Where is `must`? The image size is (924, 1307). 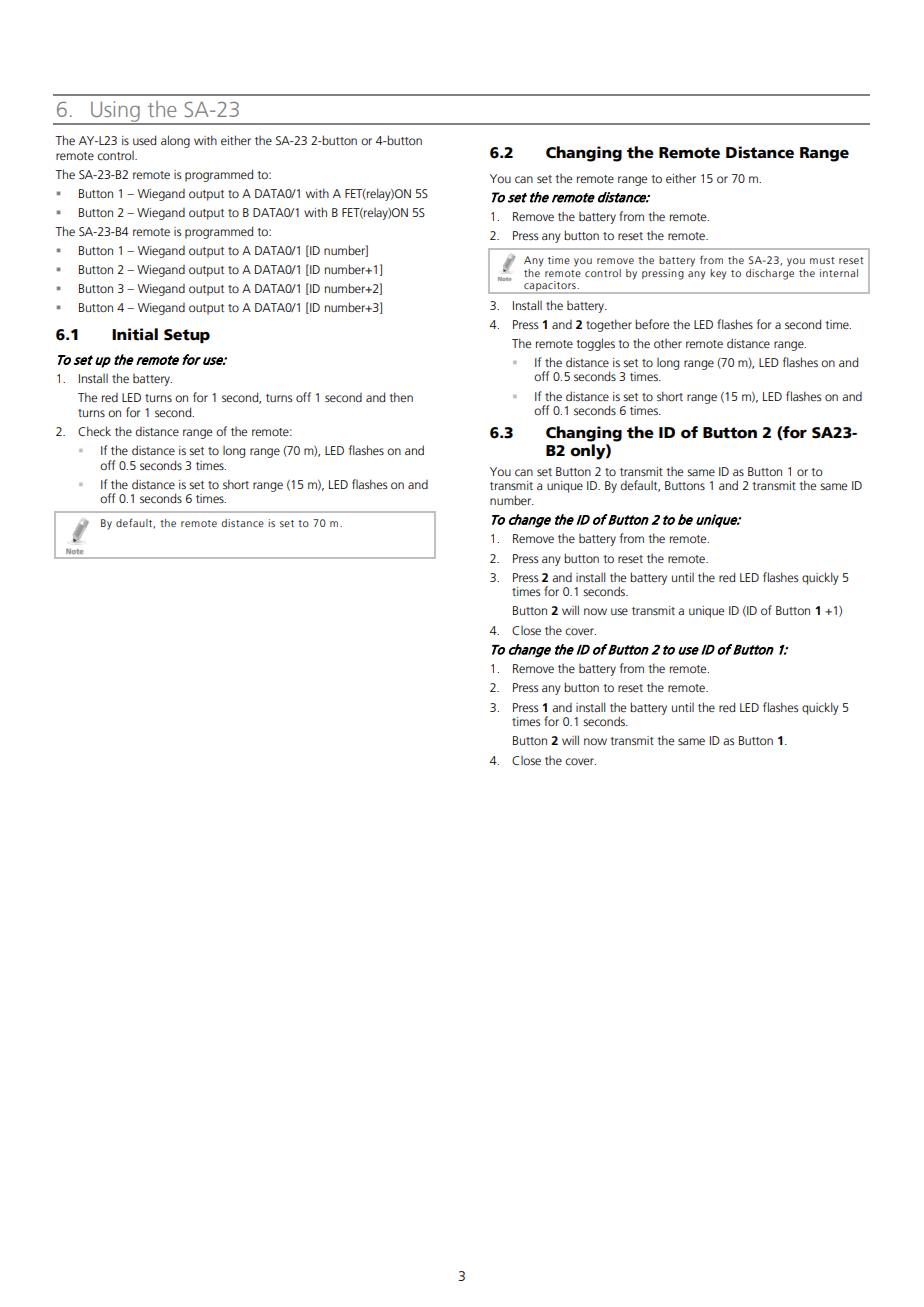
must is located at coordinates (822, 260).
